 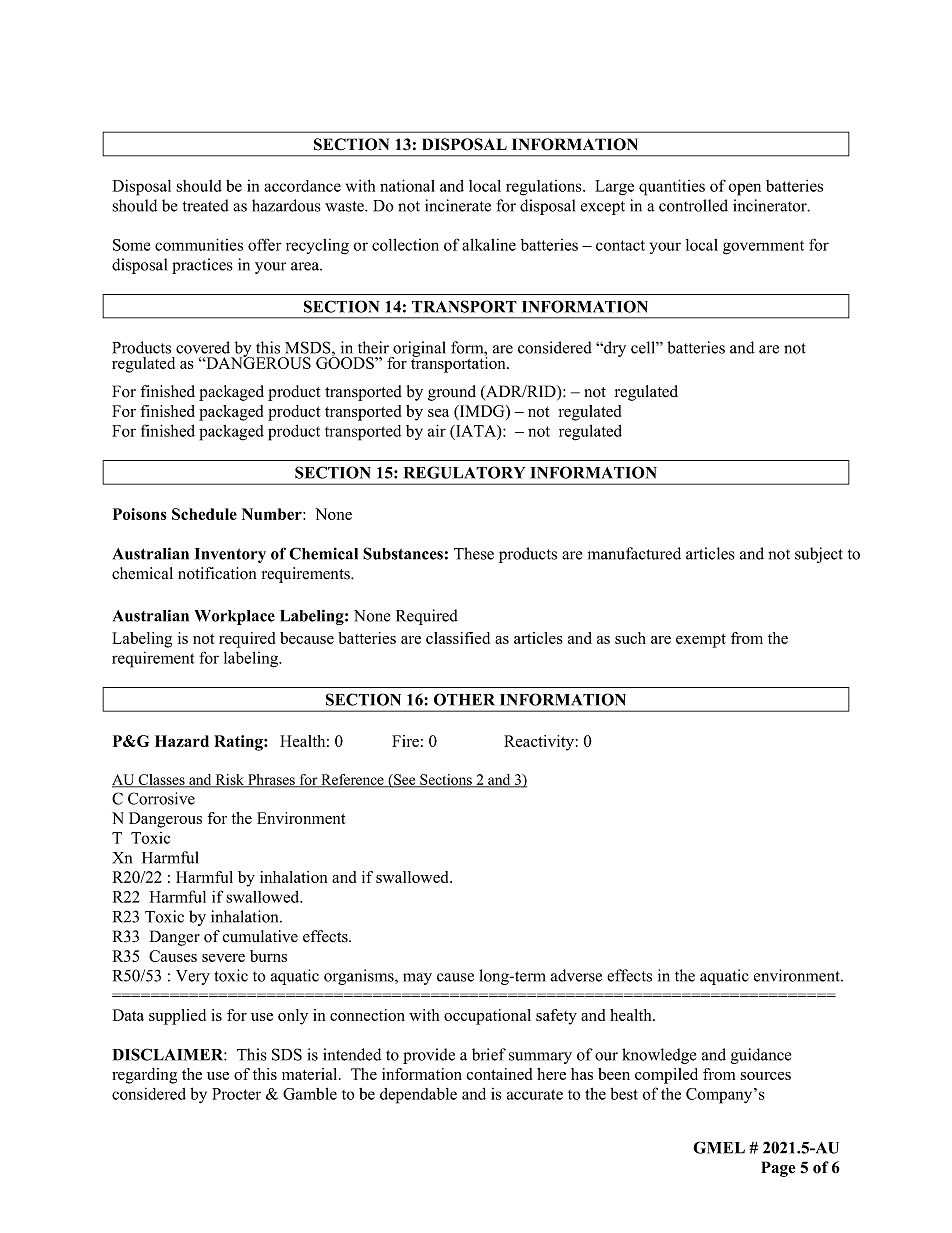 I want to click on Procter, so click(x=236, y=1094).
